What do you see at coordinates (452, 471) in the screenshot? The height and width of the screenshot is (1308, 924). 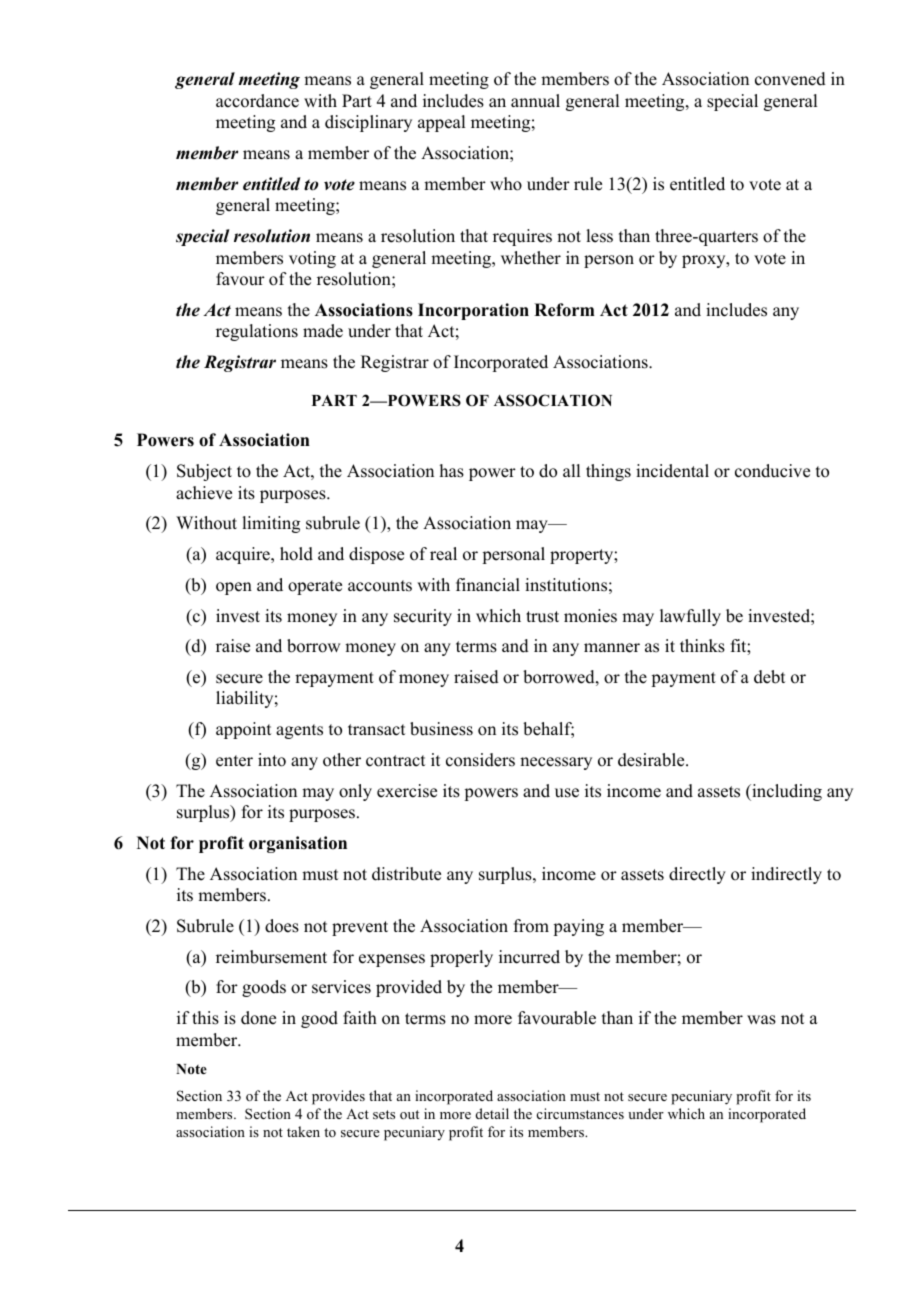 I see `has` at bounding box center [452, 471].
